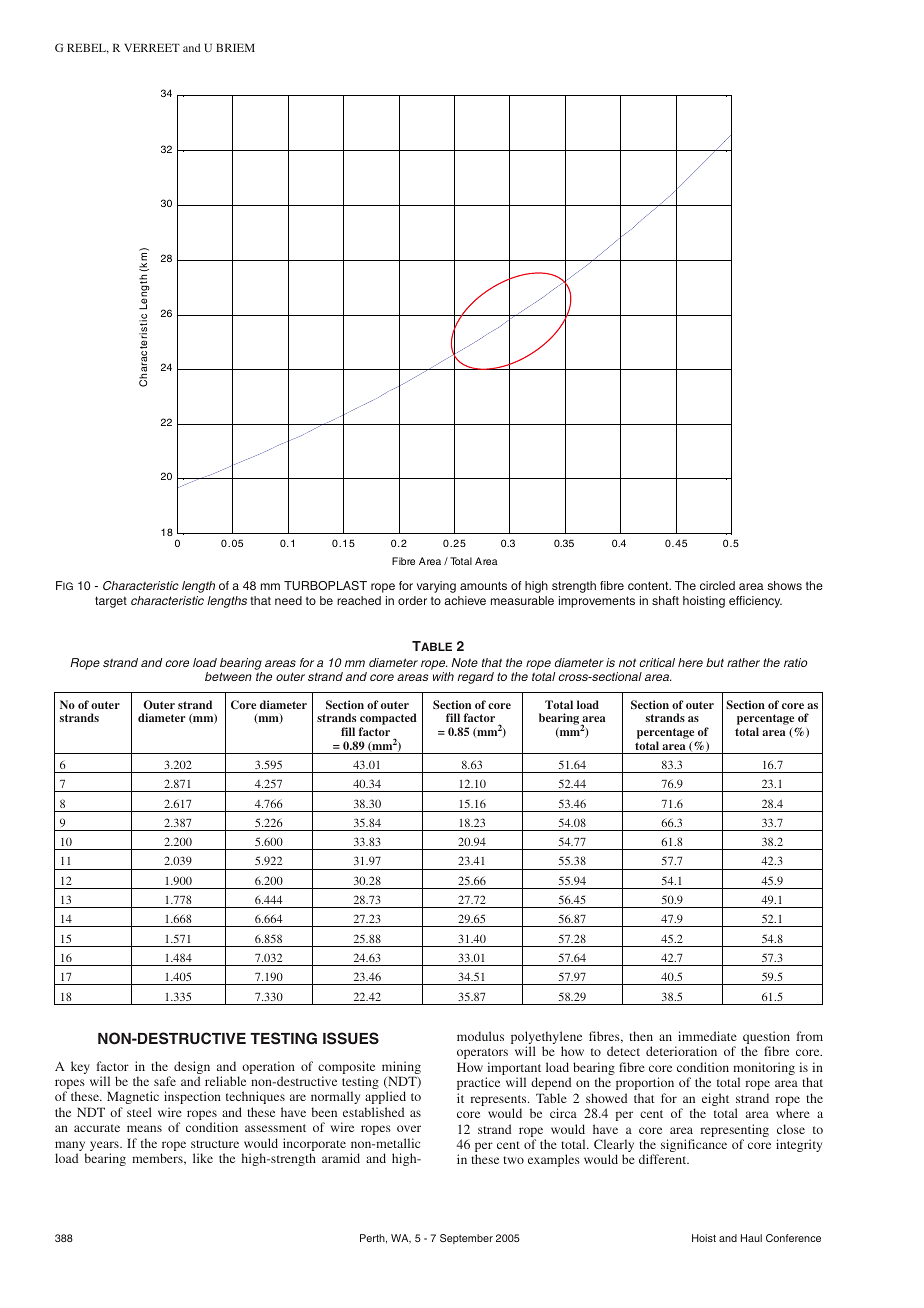  Describe the element at coordinates (465, 600) in the screenshot. I see `achieve` at that location.
